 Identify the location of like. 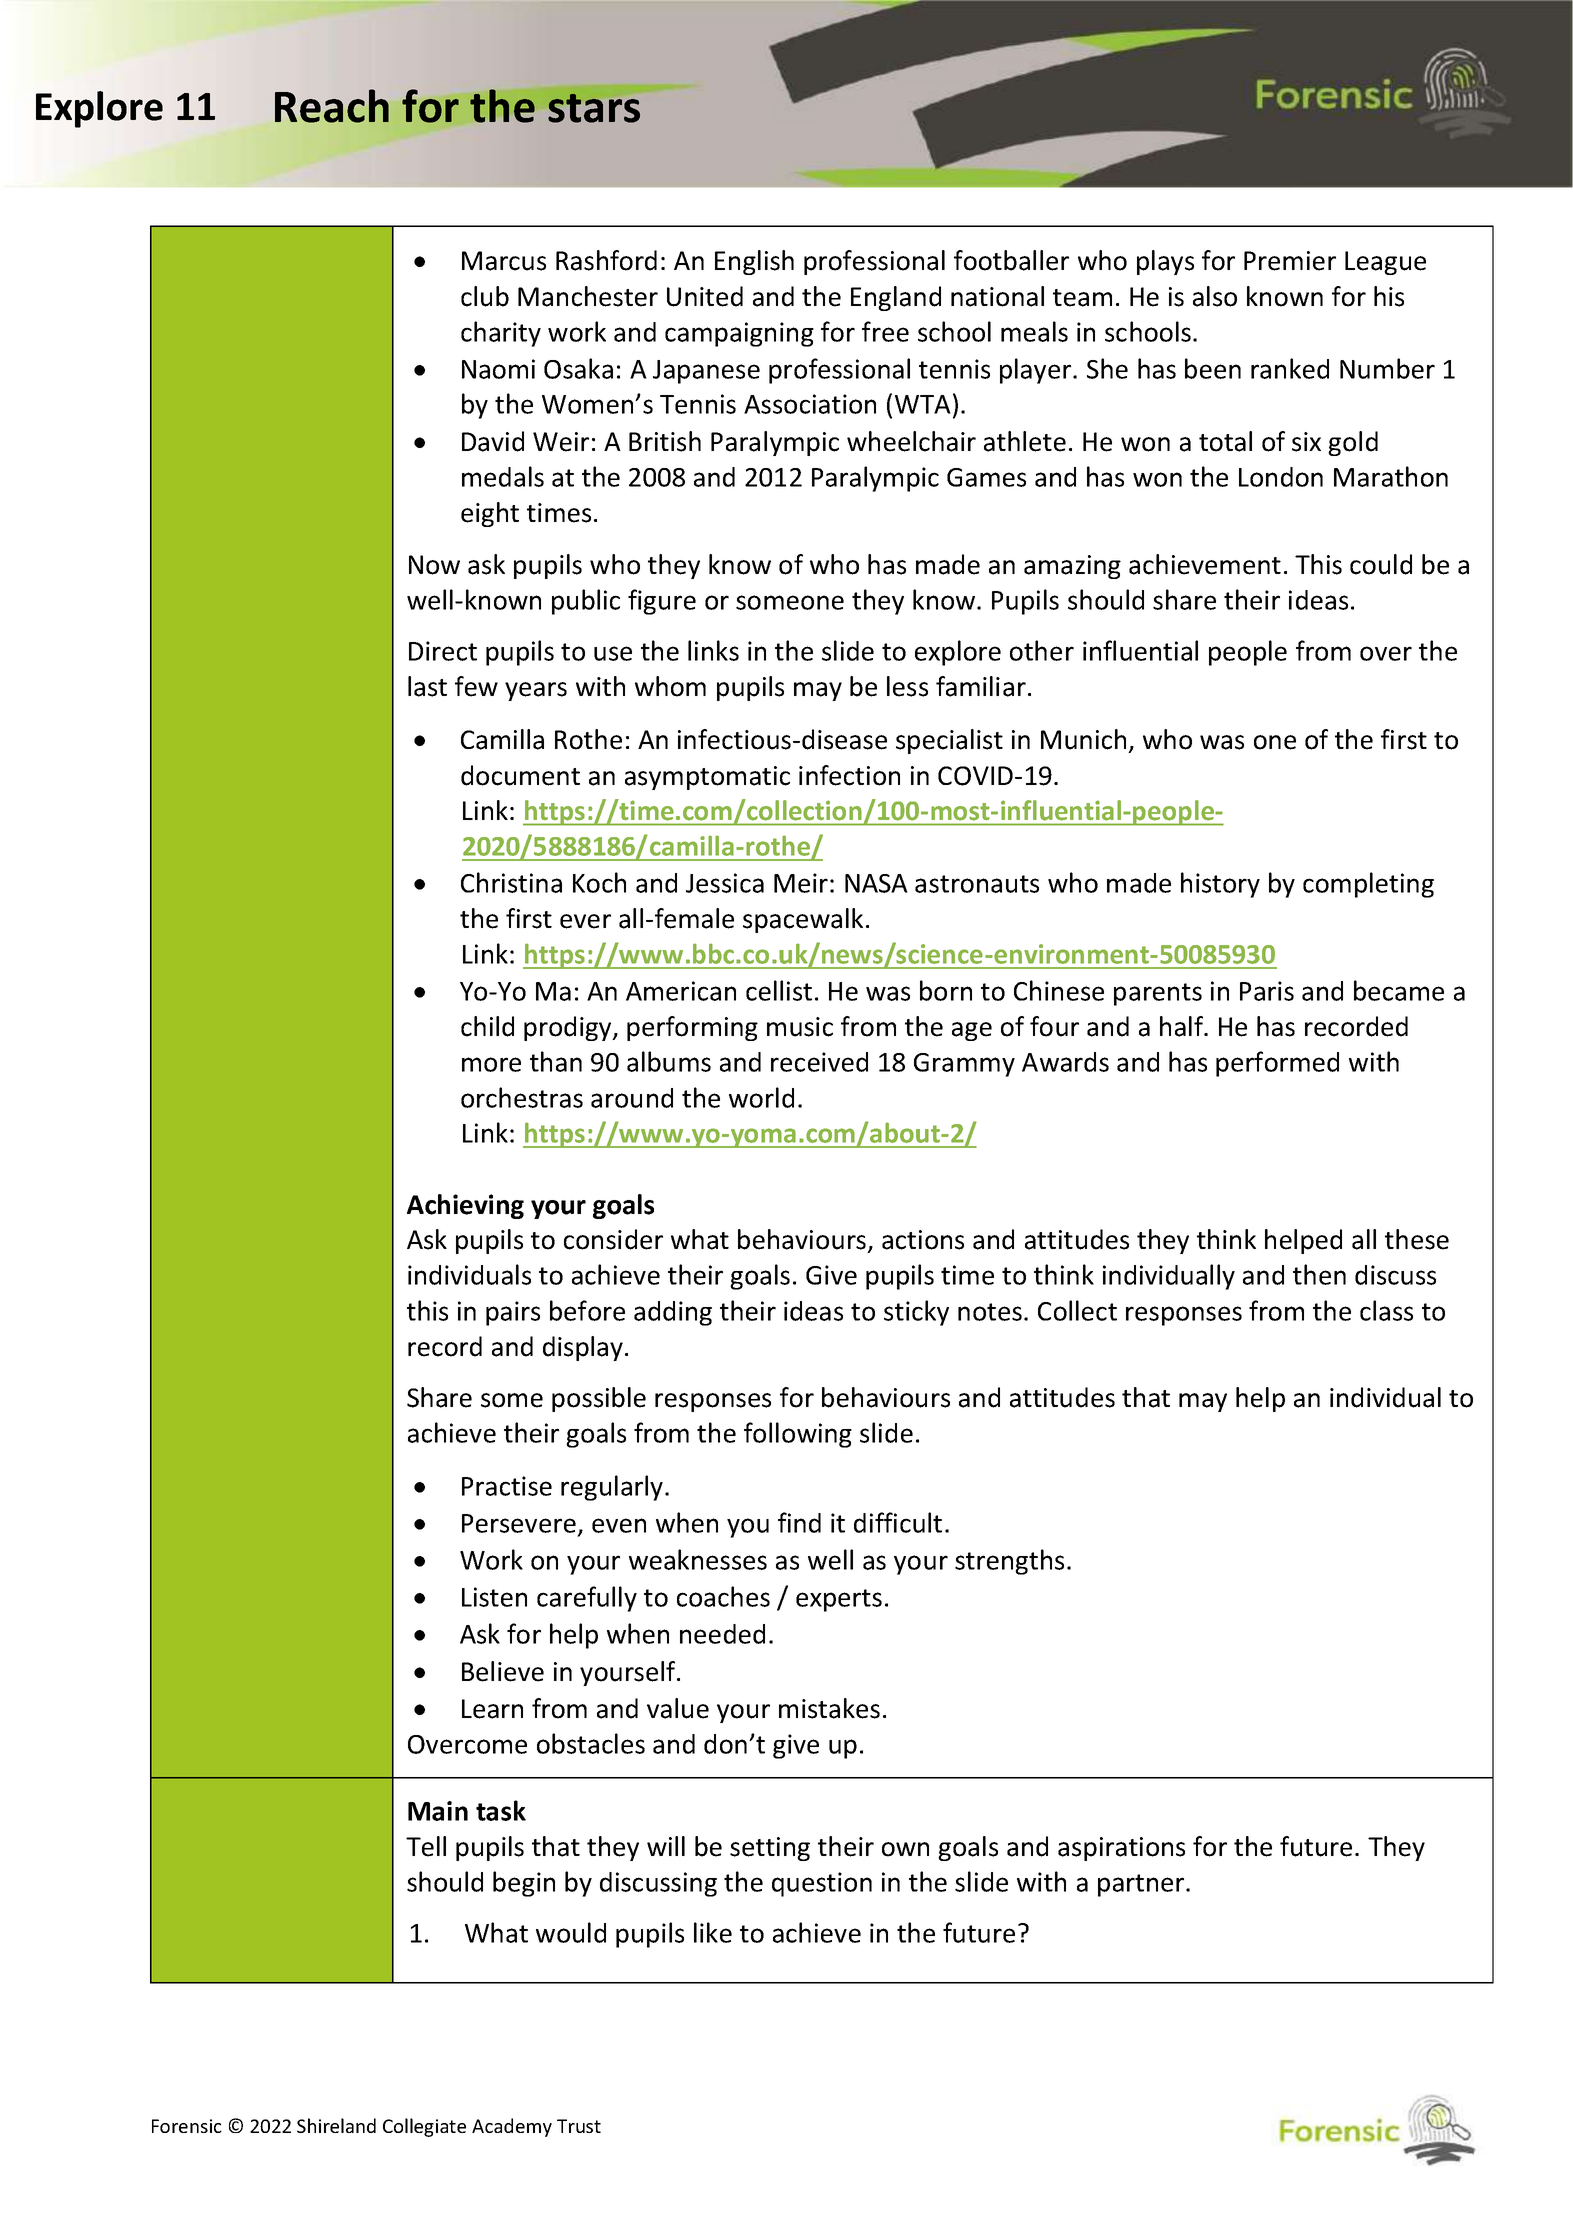
(713, 1932).
